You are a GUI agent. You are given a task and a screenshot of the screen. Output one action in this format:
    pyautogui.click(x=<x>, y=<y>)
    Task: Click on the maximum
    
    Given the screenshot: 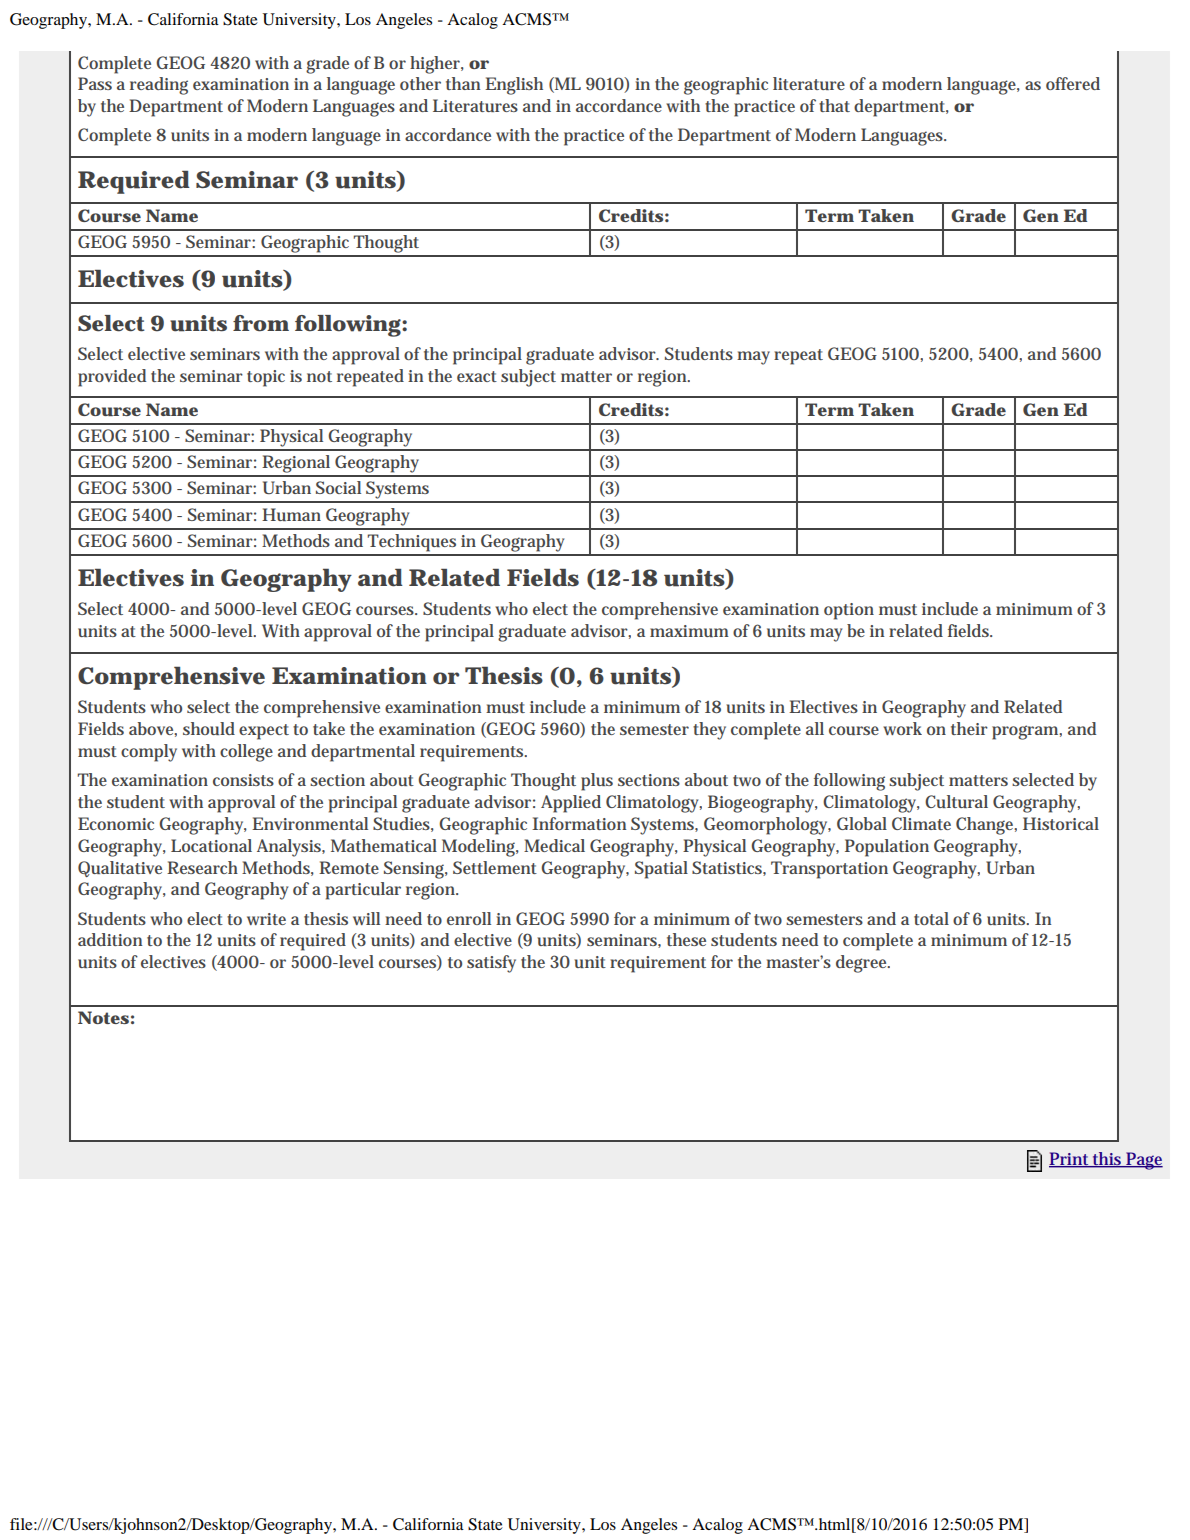 What is the action you would take?
    pyautogui.click(x=689, y=631)
